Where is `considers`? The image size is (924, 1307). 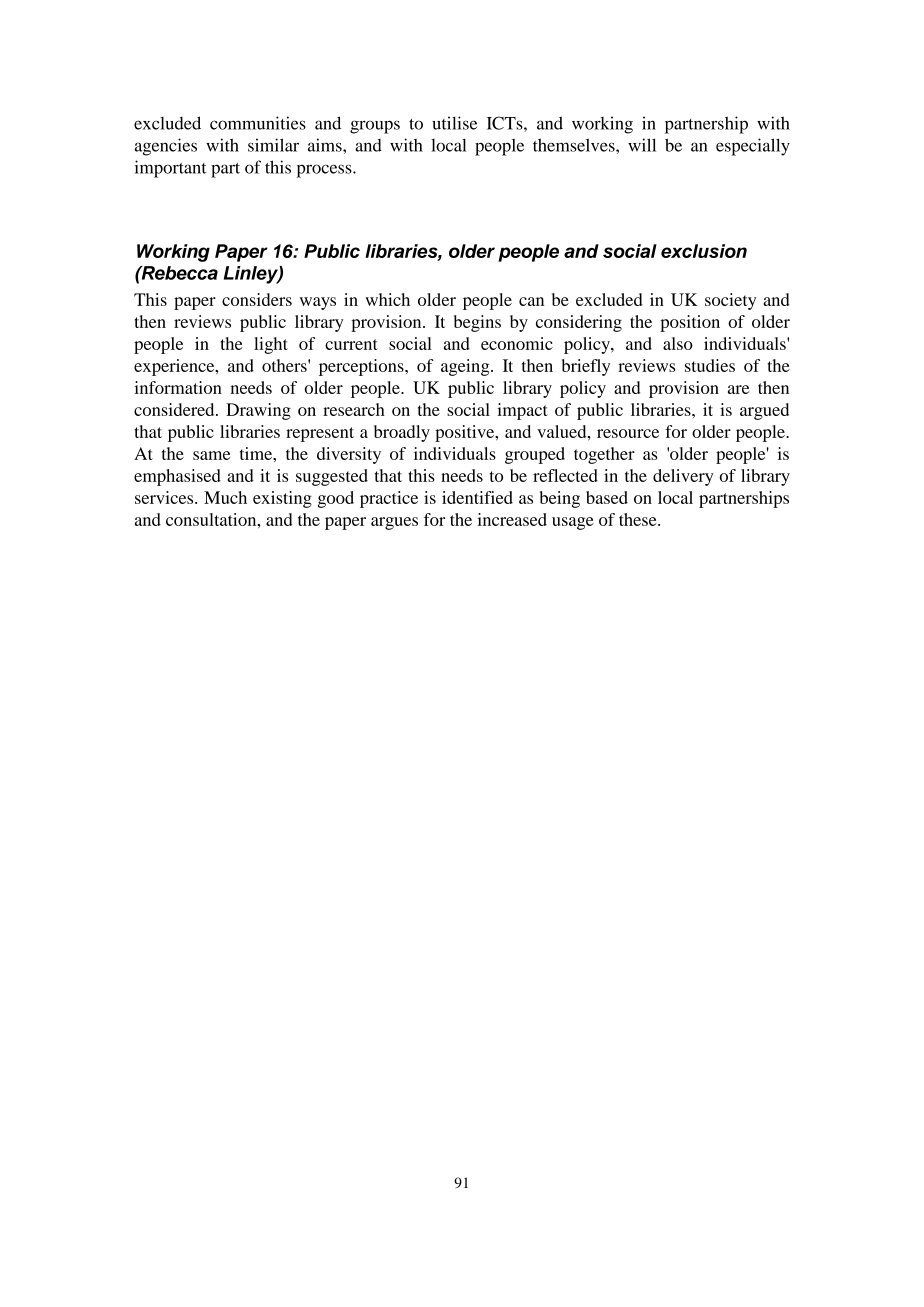
considers is located at coordinates (257, 299).
